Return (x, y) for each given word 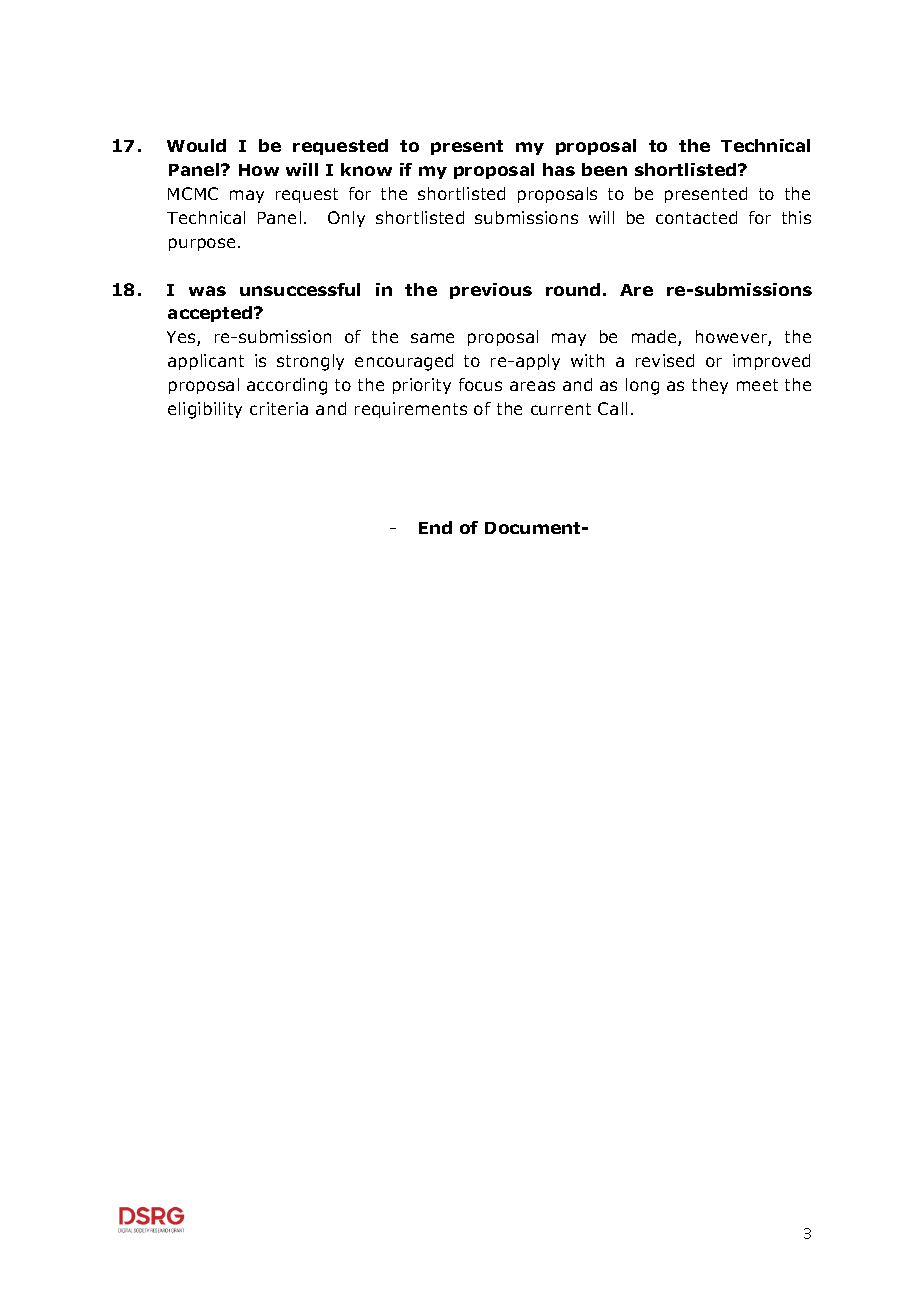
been (604, 169)
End (435, 527)
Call (612, 408)
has (559, 169)
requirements (411, 410)
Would (196, 145)
